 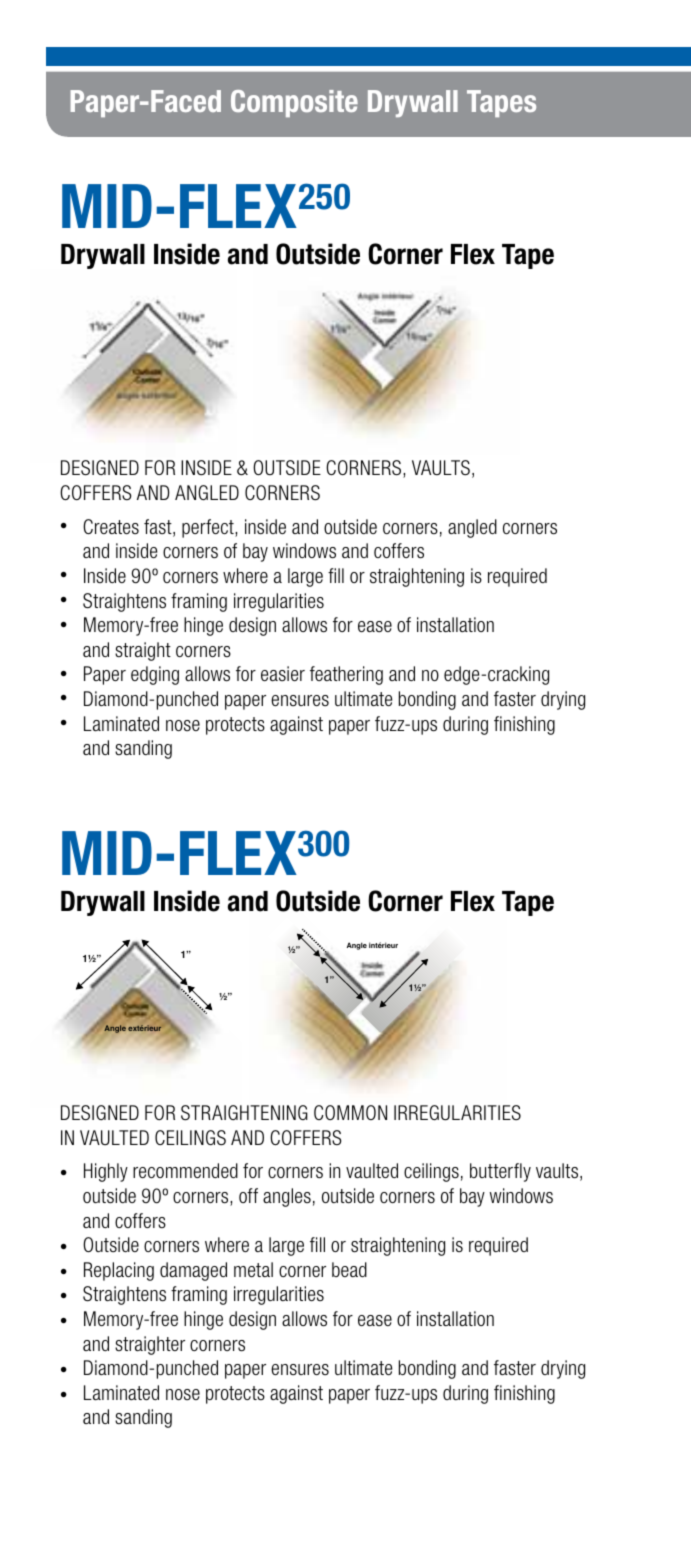 What do you see at coordinates (283, 673) in the screenshot?
I see `easier` at bounding box center [283, 673].
